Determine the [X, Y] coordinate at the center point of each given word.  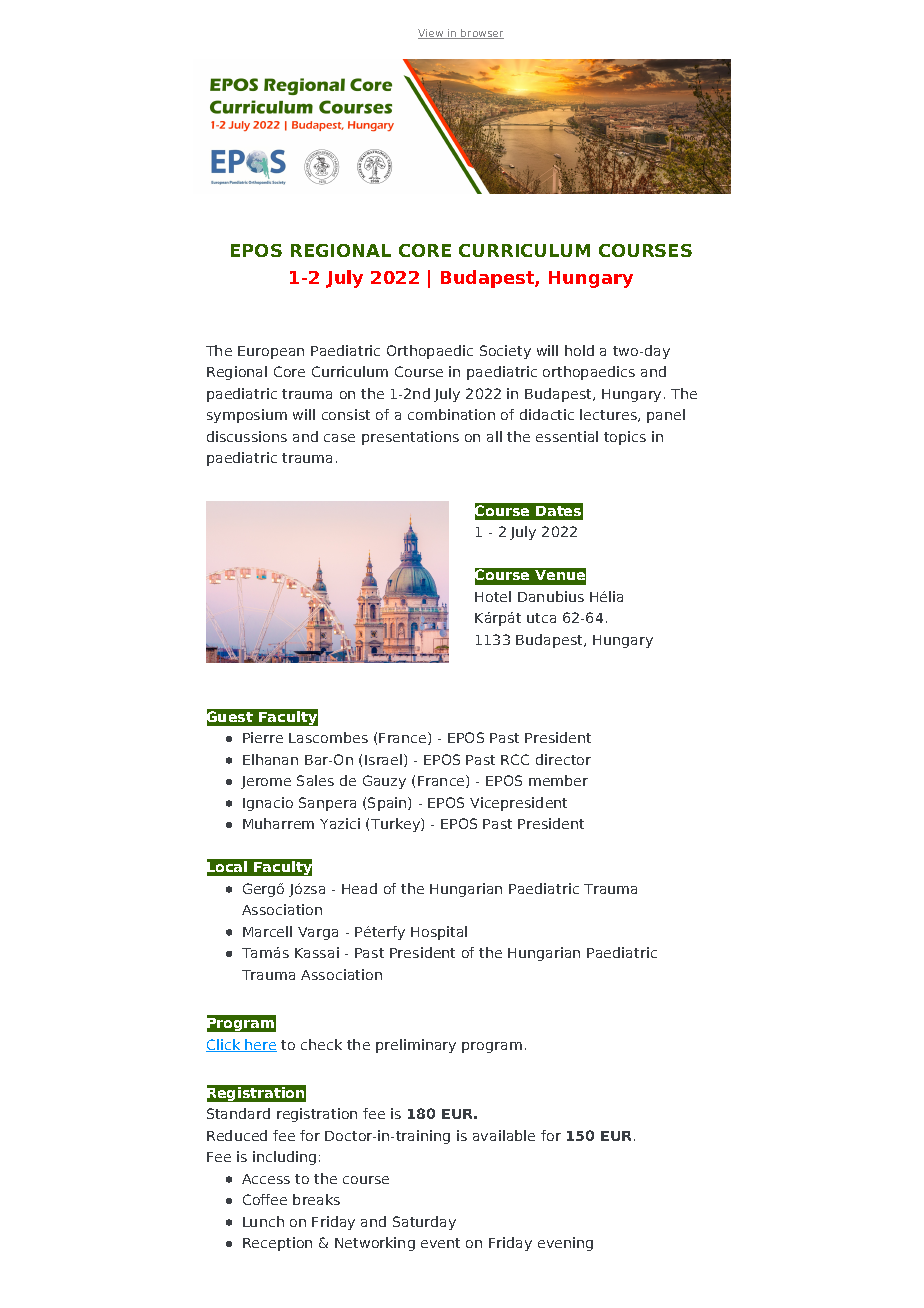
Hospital [439, 933]
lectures [609, 415]
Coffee [265, 1199]
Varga [318, 933]
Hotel [493, 596]
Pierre [263, 737]
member [558, 780]
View [432, 34]
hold [579, 350]
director [563, 759]
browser [481, 34]
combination [451, 414]
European [271, 352]
